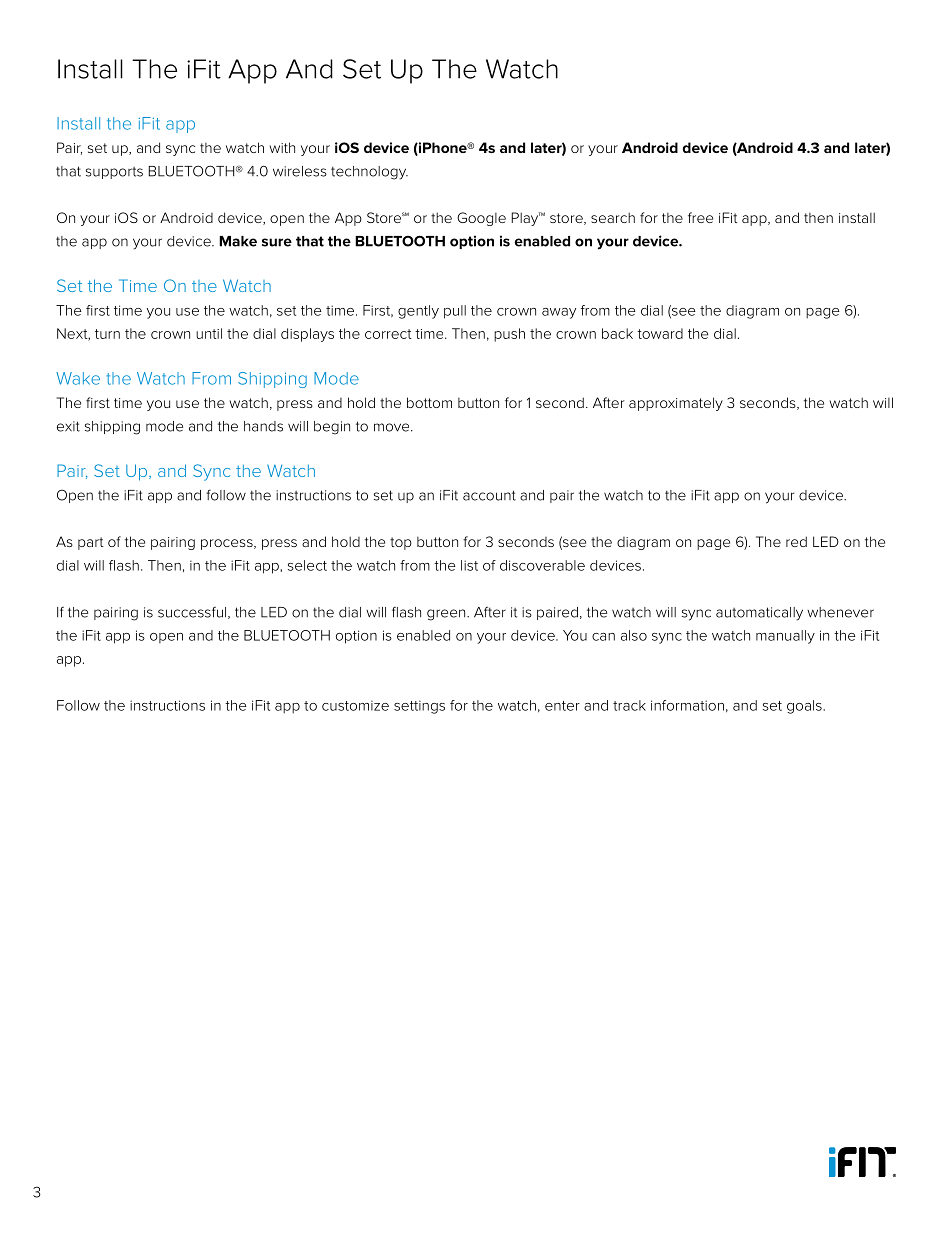  I want to click on process, so click(228, 544).
